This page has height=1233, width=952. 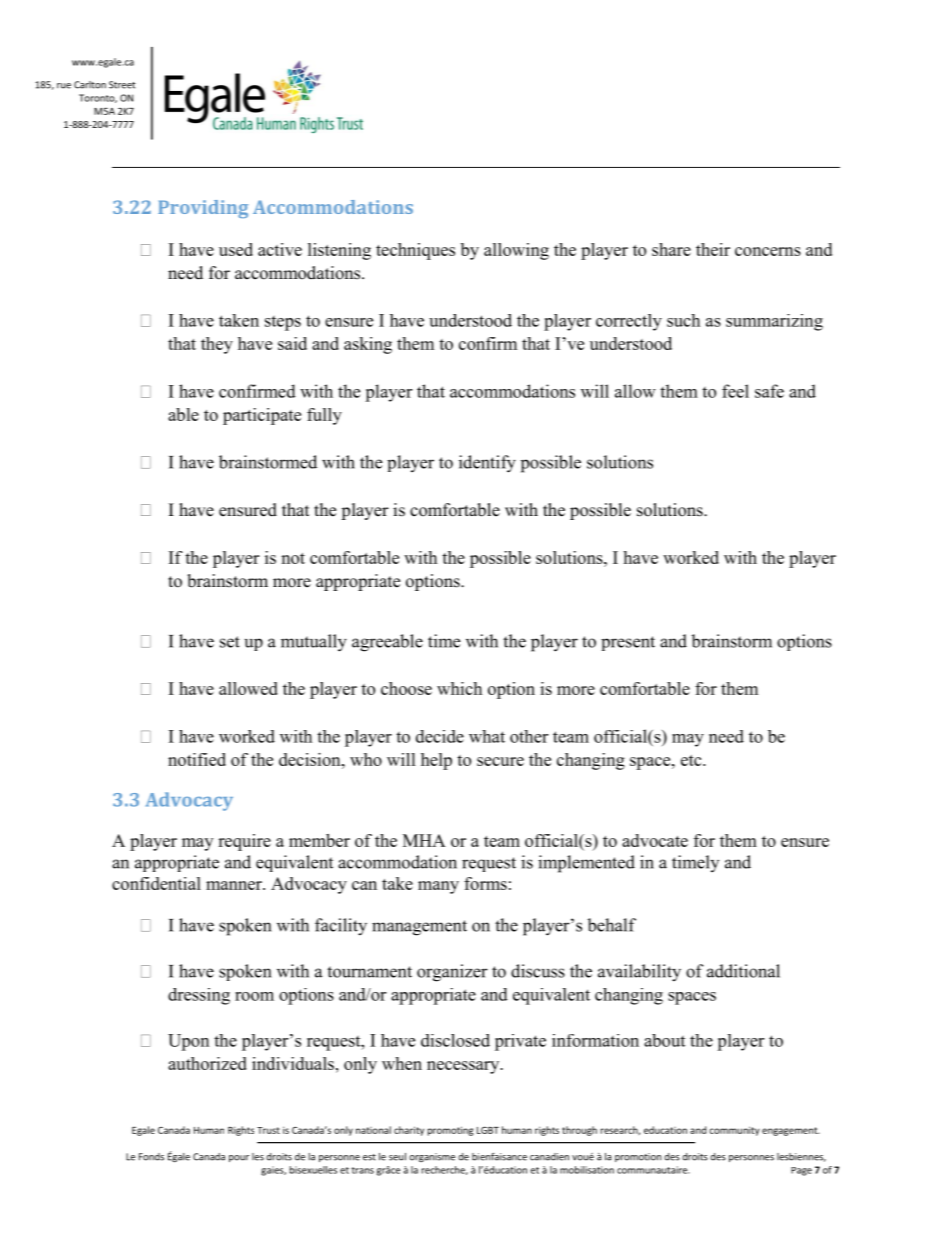 What do you see at coordinates (743, 971) in the page?
I see `additional` at bounding box center [743, 971].
